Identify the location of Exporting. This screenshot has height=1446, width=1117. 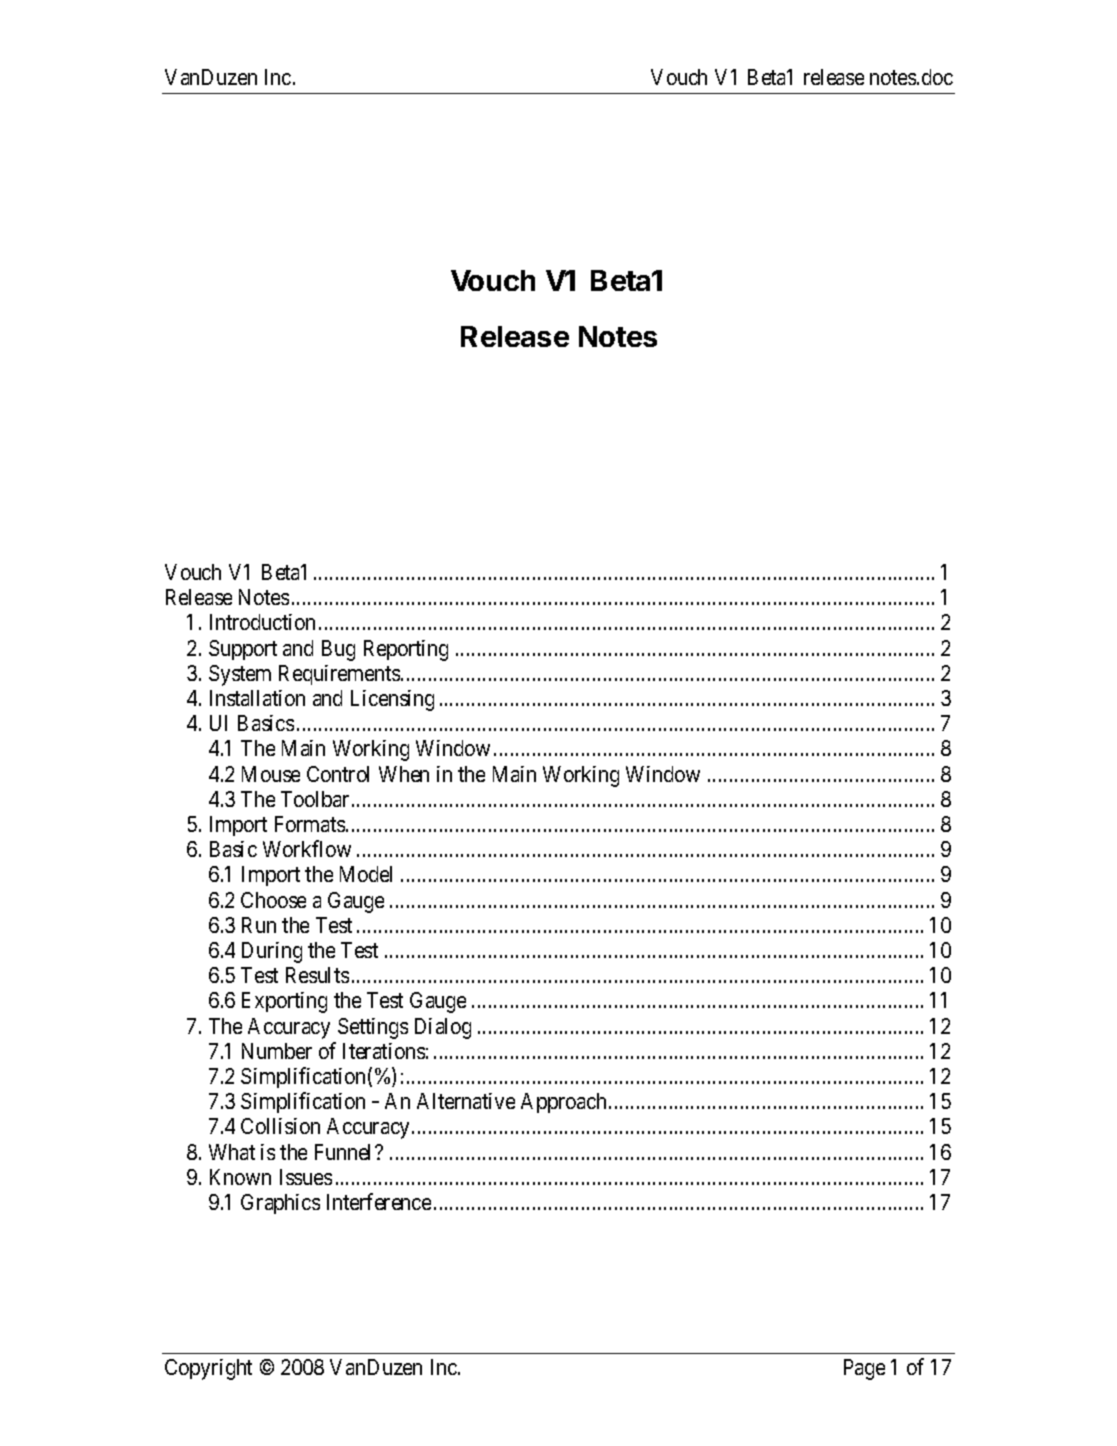
(284, 1002).
